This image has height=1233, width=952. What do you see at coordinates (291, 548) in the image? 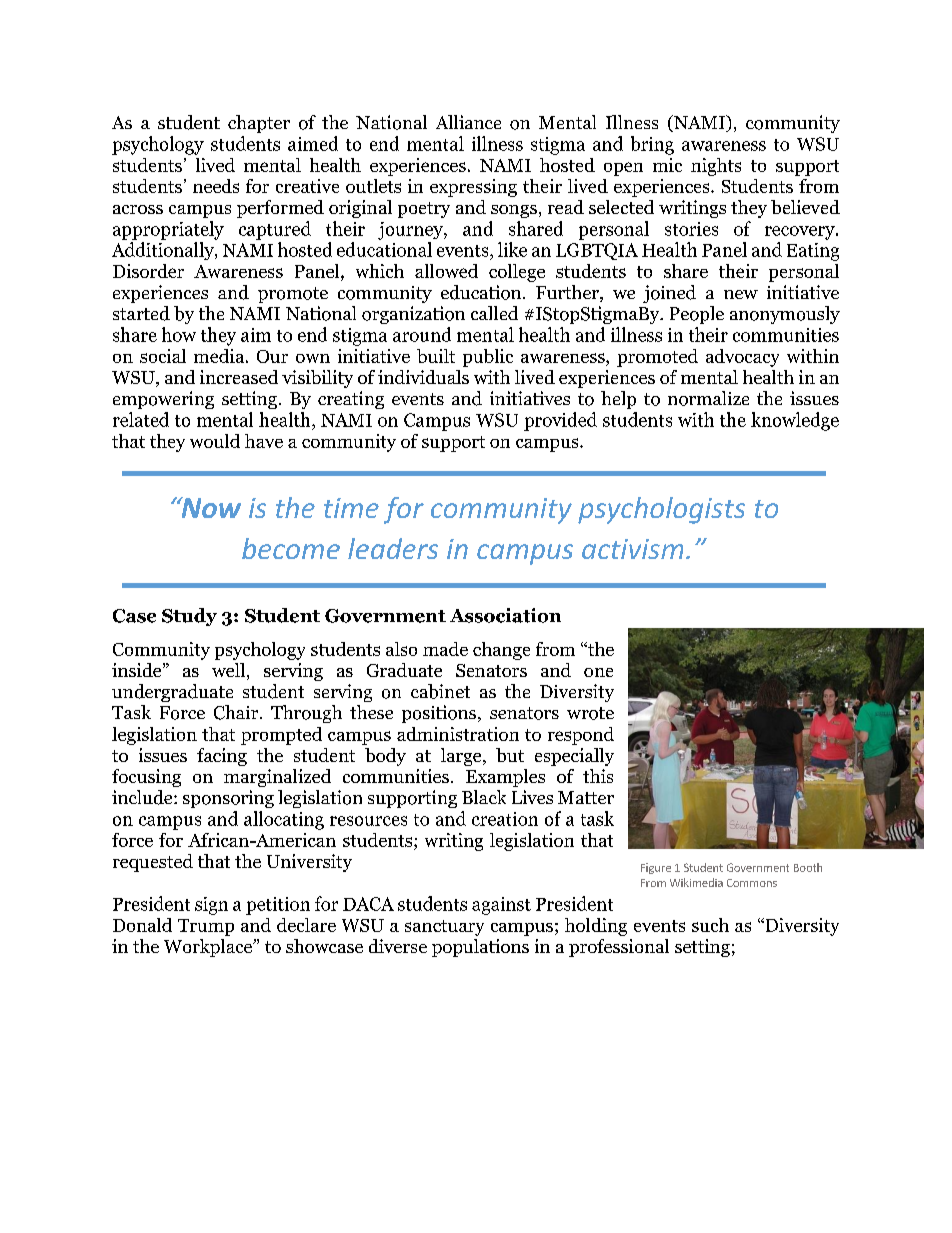
I see `become` at bounding box center [291, 548].
